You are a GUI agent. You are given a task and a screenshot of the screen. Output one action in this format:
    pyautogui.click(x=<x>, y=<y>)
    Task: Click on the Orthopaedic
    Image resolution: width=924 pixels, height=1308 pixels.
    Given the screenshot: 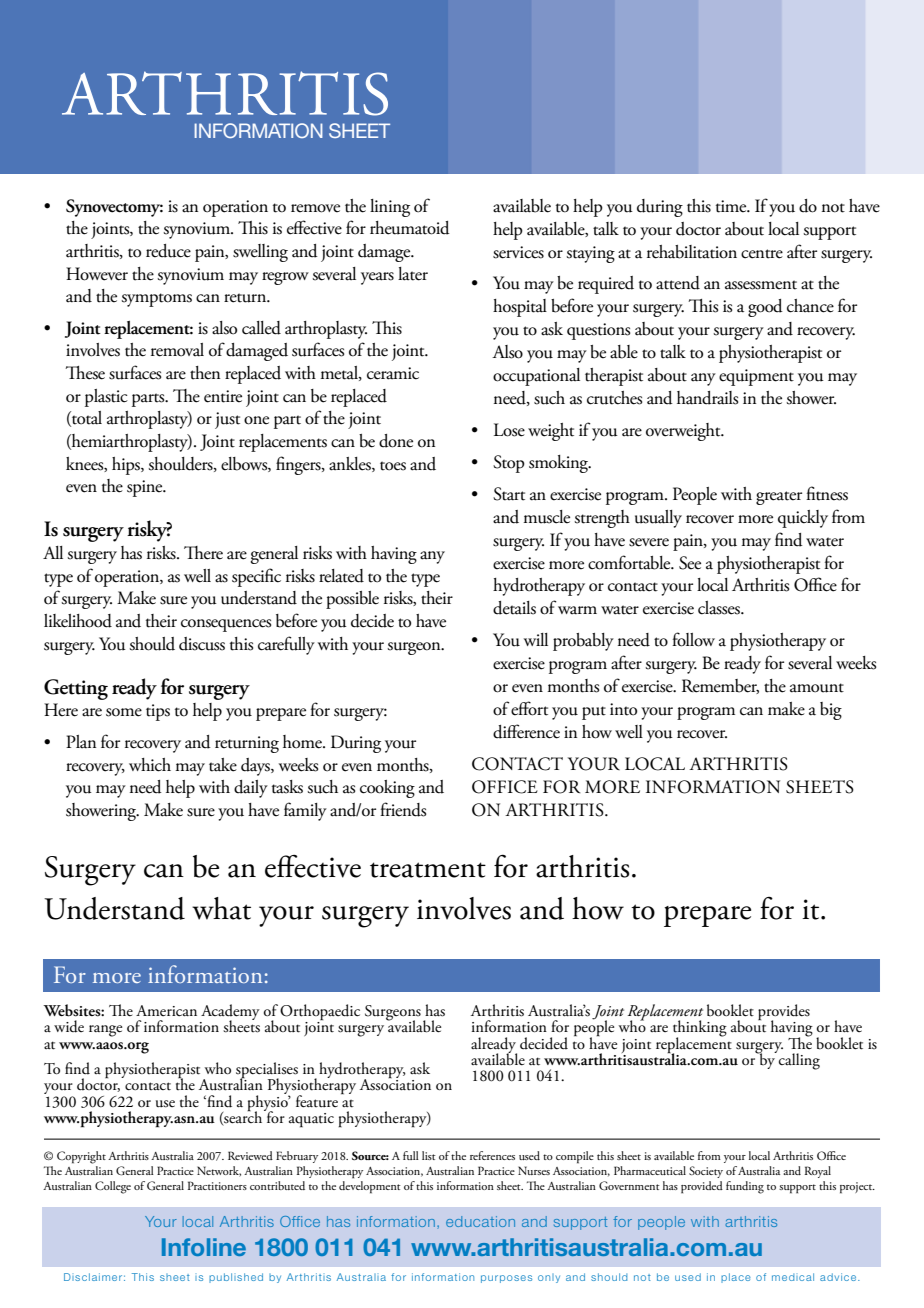 What is the action you would take?
    pyautogui.click(x=320, y=1013)
